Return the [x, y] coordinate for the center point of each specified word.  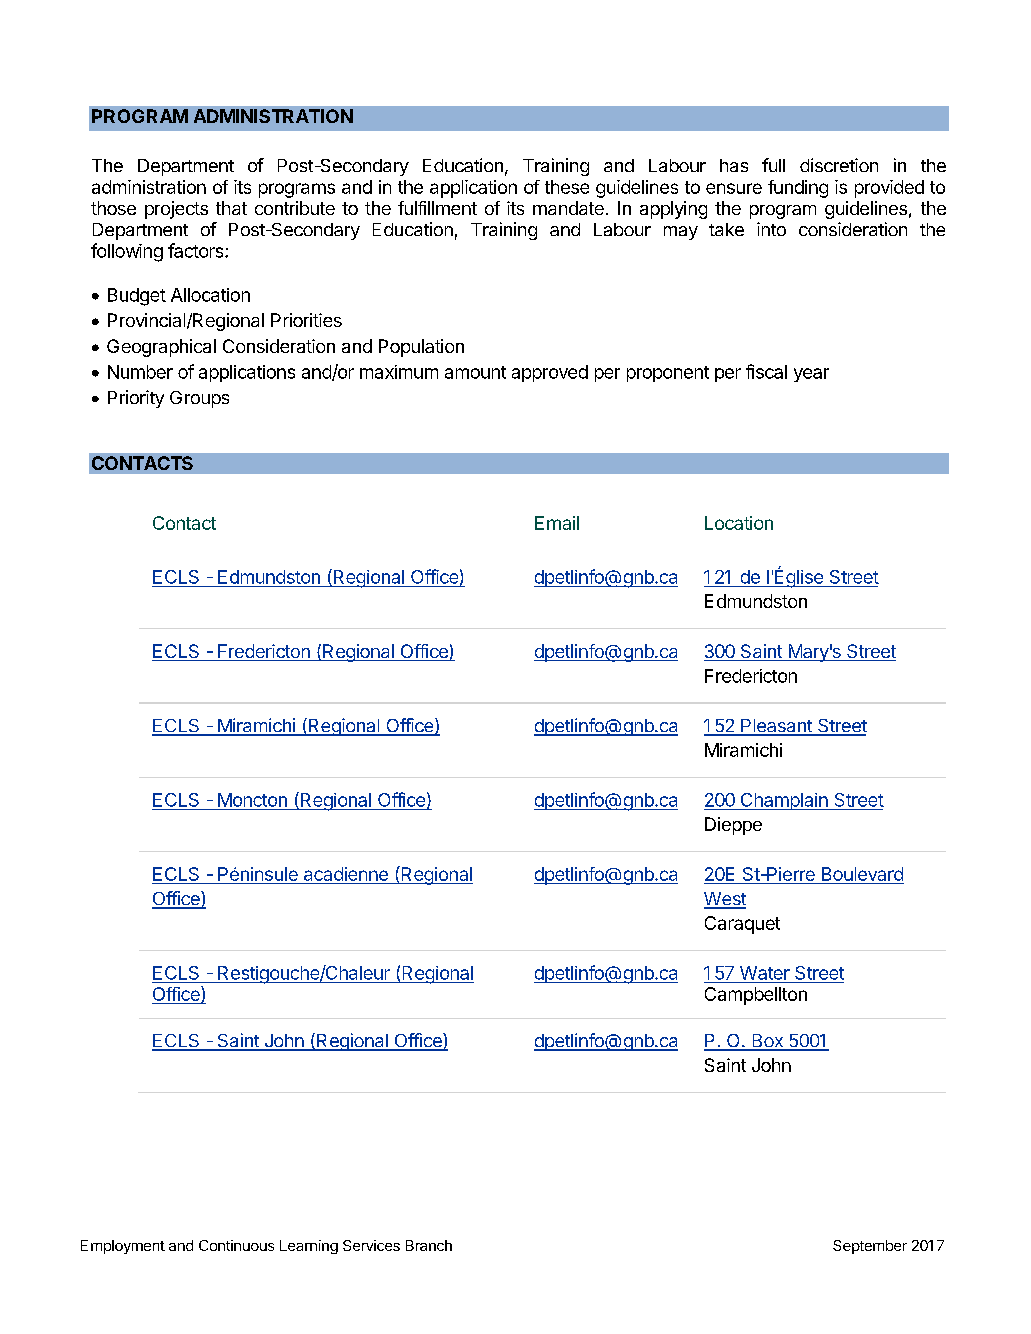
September [870, 1247]
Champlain [784, 801]
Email [557, 523]
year [811, 375]
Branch [429, 1245]
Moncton [252, 800]
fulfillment [437, 208]
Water [765, 973]
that [231, 208]
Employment [123, 1247]
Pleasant [776, 727]
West [725, 900]
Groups [199, 399]
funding [798, 189]
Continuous [236, 1245]
